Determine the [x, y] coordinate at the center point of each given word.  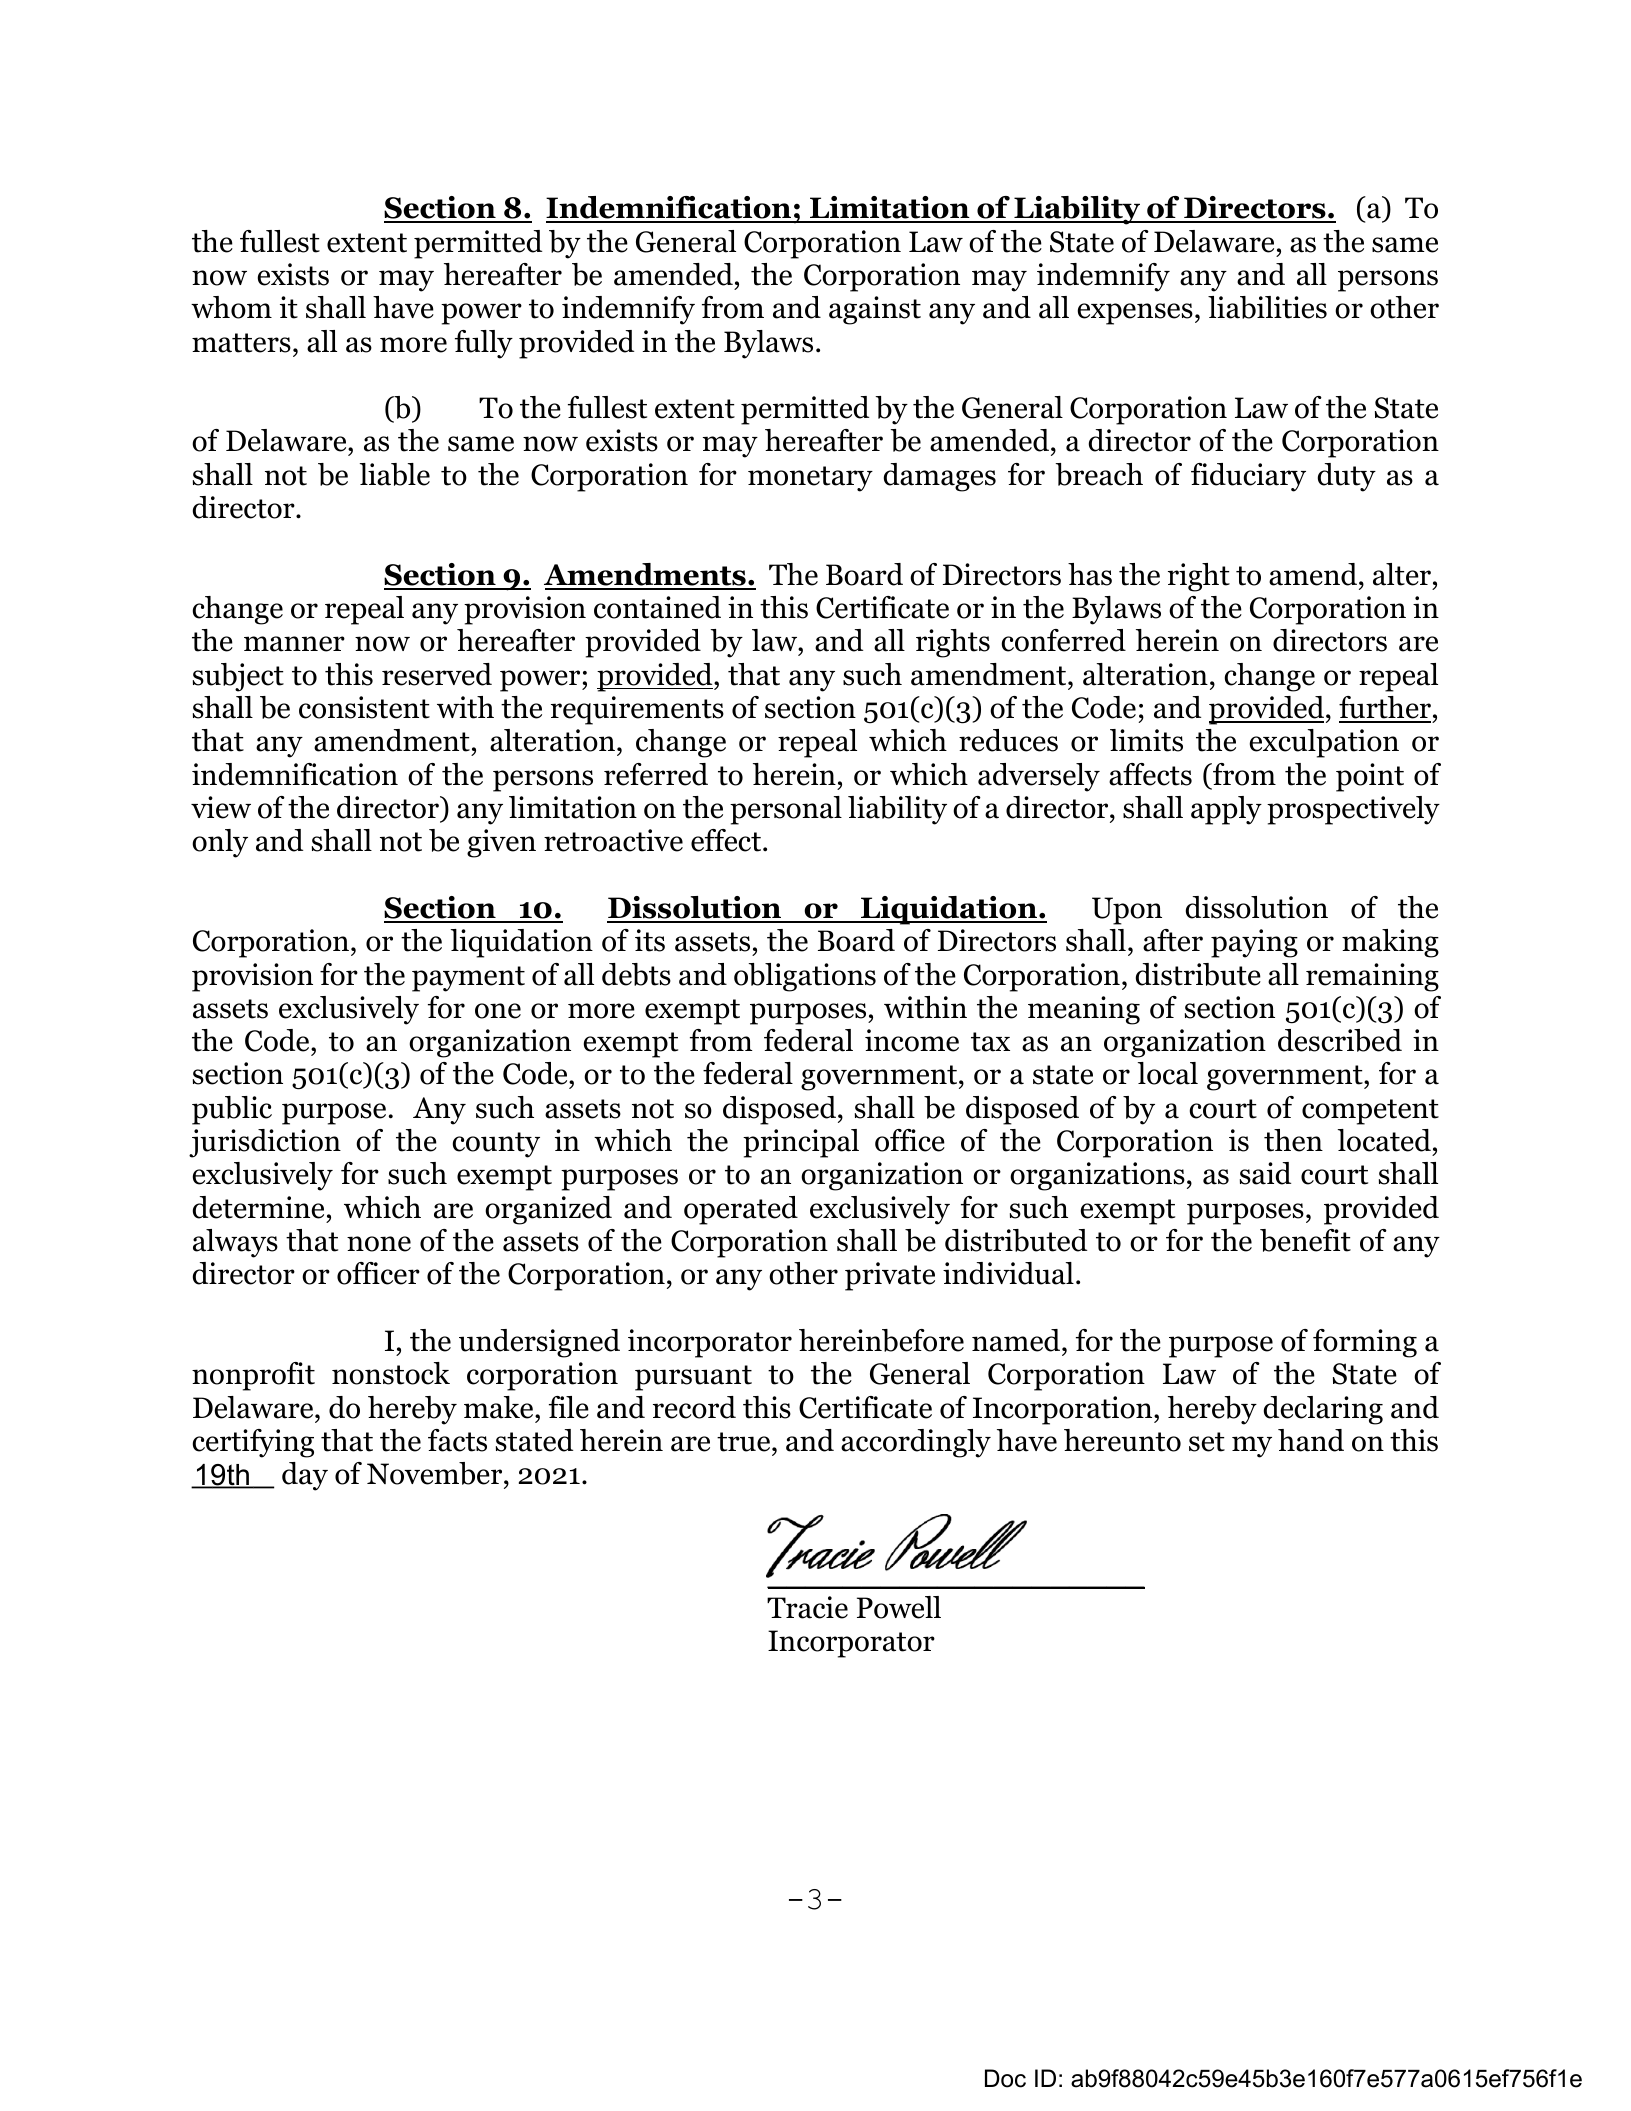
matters [241, 343]
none [379, 1244]
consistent [364, 707]
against [875, 310]
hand [1311, 1440]
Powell [899, 1607]
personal [786, 810]
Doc [1005, 2078]
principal [801, 1143]
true [745, 1442]
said [1265, 1173]
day [305, 1476]
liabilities [1267, 307]
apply [1226, 810]
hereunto [1122, 1440]
